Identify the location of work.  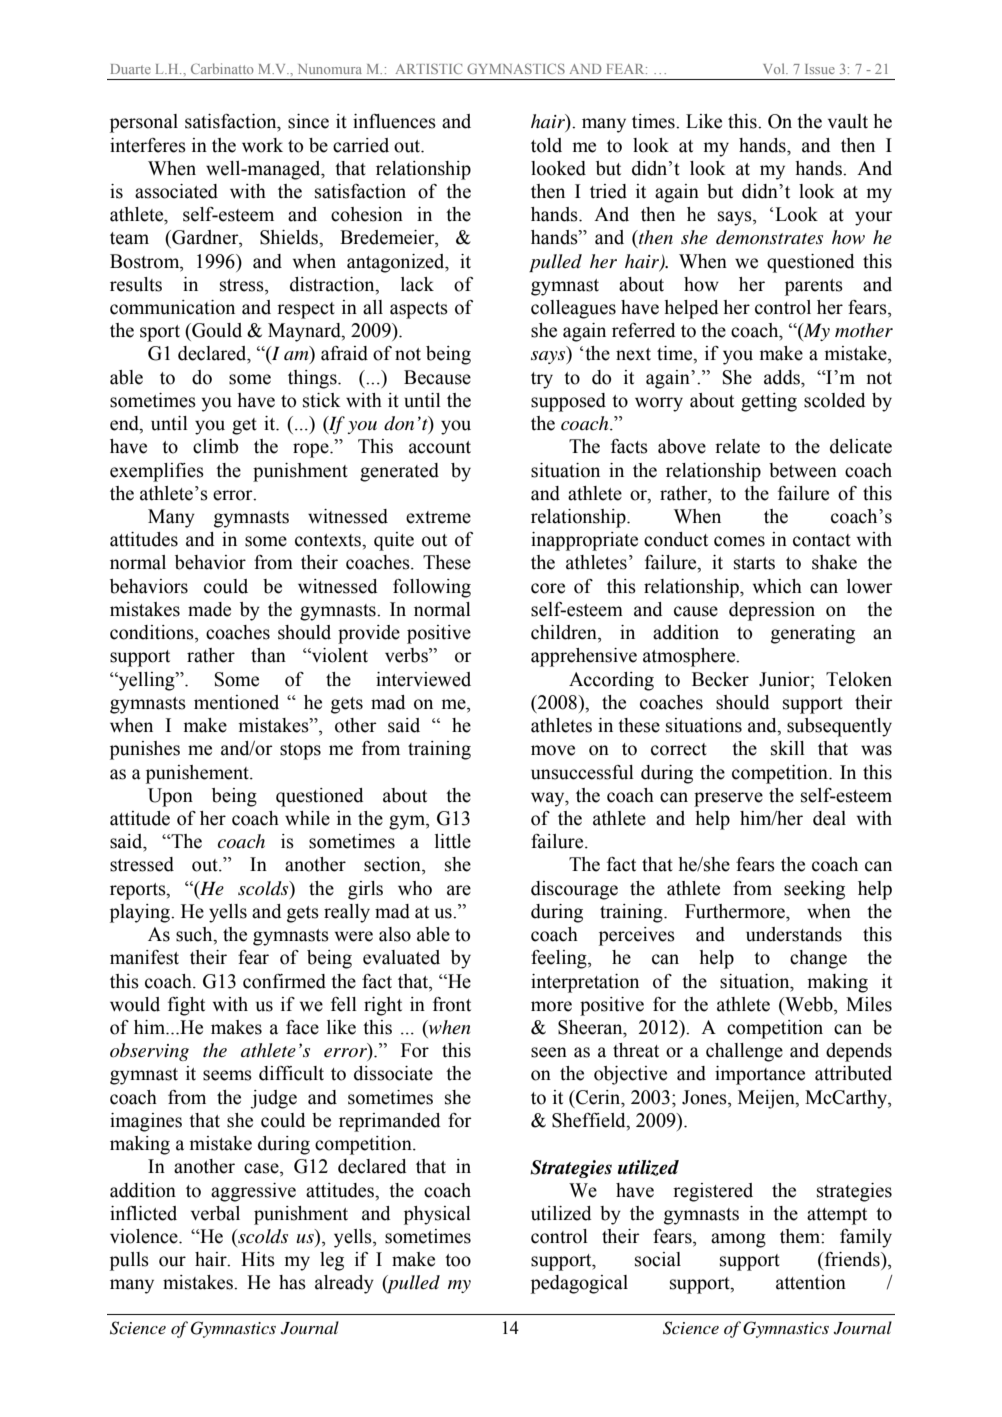
(262, 145).
